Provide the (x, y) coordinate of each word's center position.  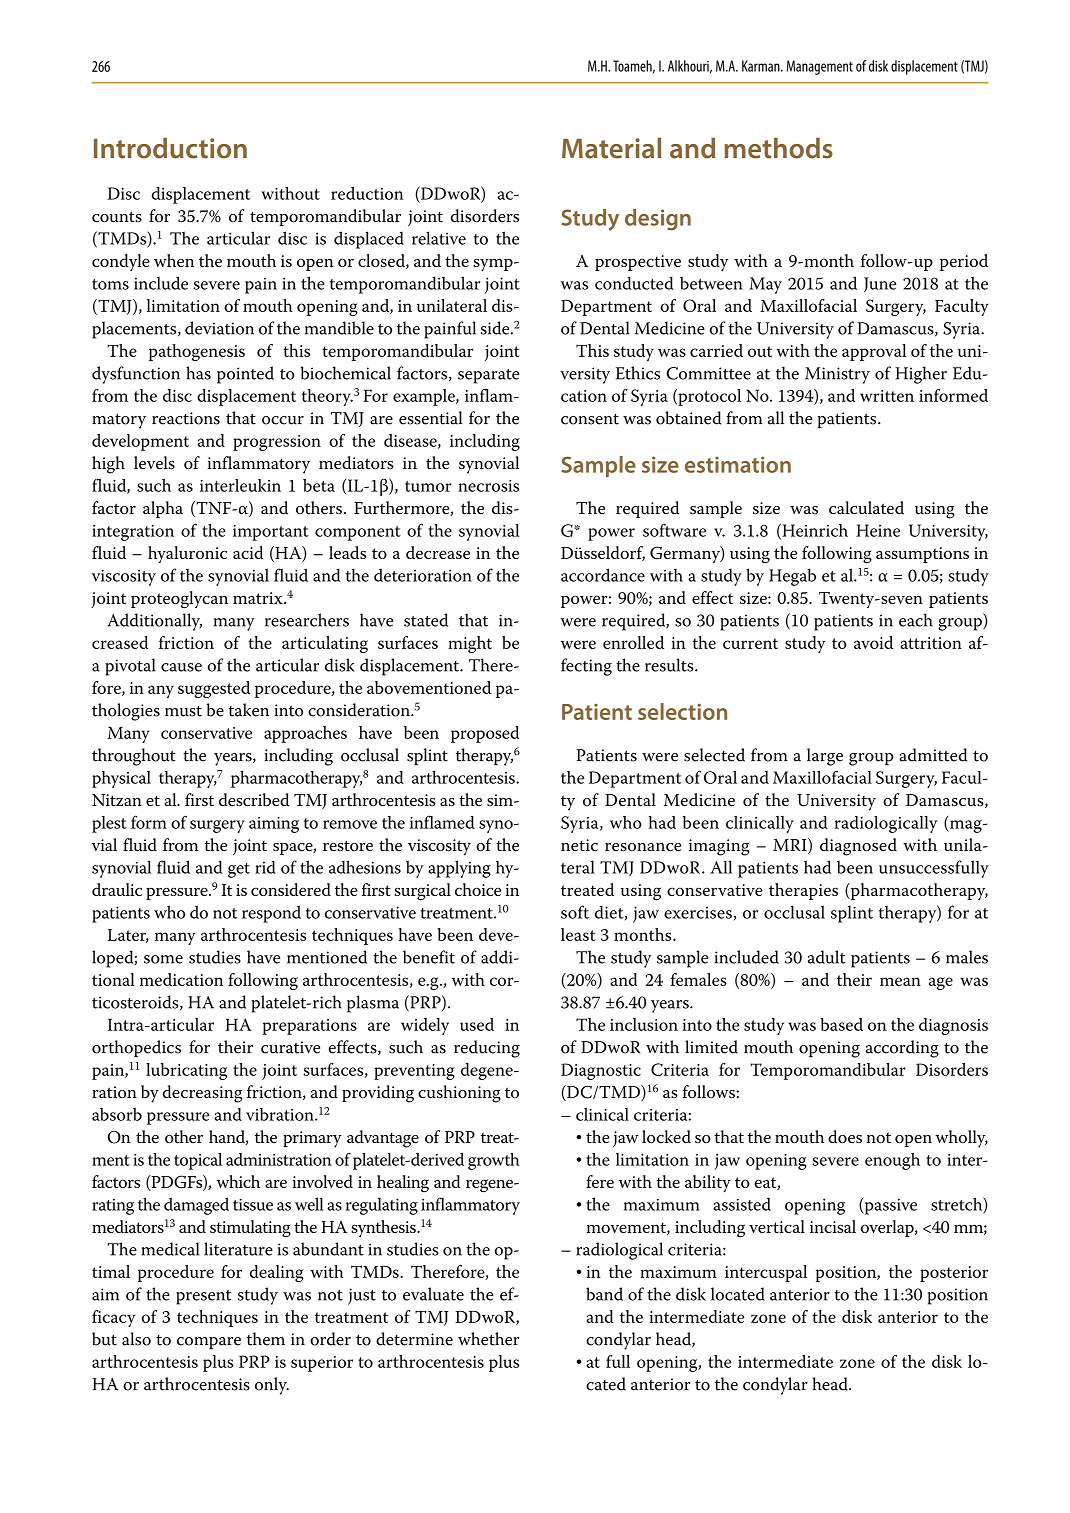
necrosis (488, 486)
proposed (485, 734)
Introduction (170, 148)
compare (209, 1343)
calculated (866, 508)
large (825, 757)
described (254, 800)
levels (154, 463)
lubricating (186, 1071)
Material (611, 148)
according (902, 1049)
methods (779, 148)
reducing (487, 1049)
